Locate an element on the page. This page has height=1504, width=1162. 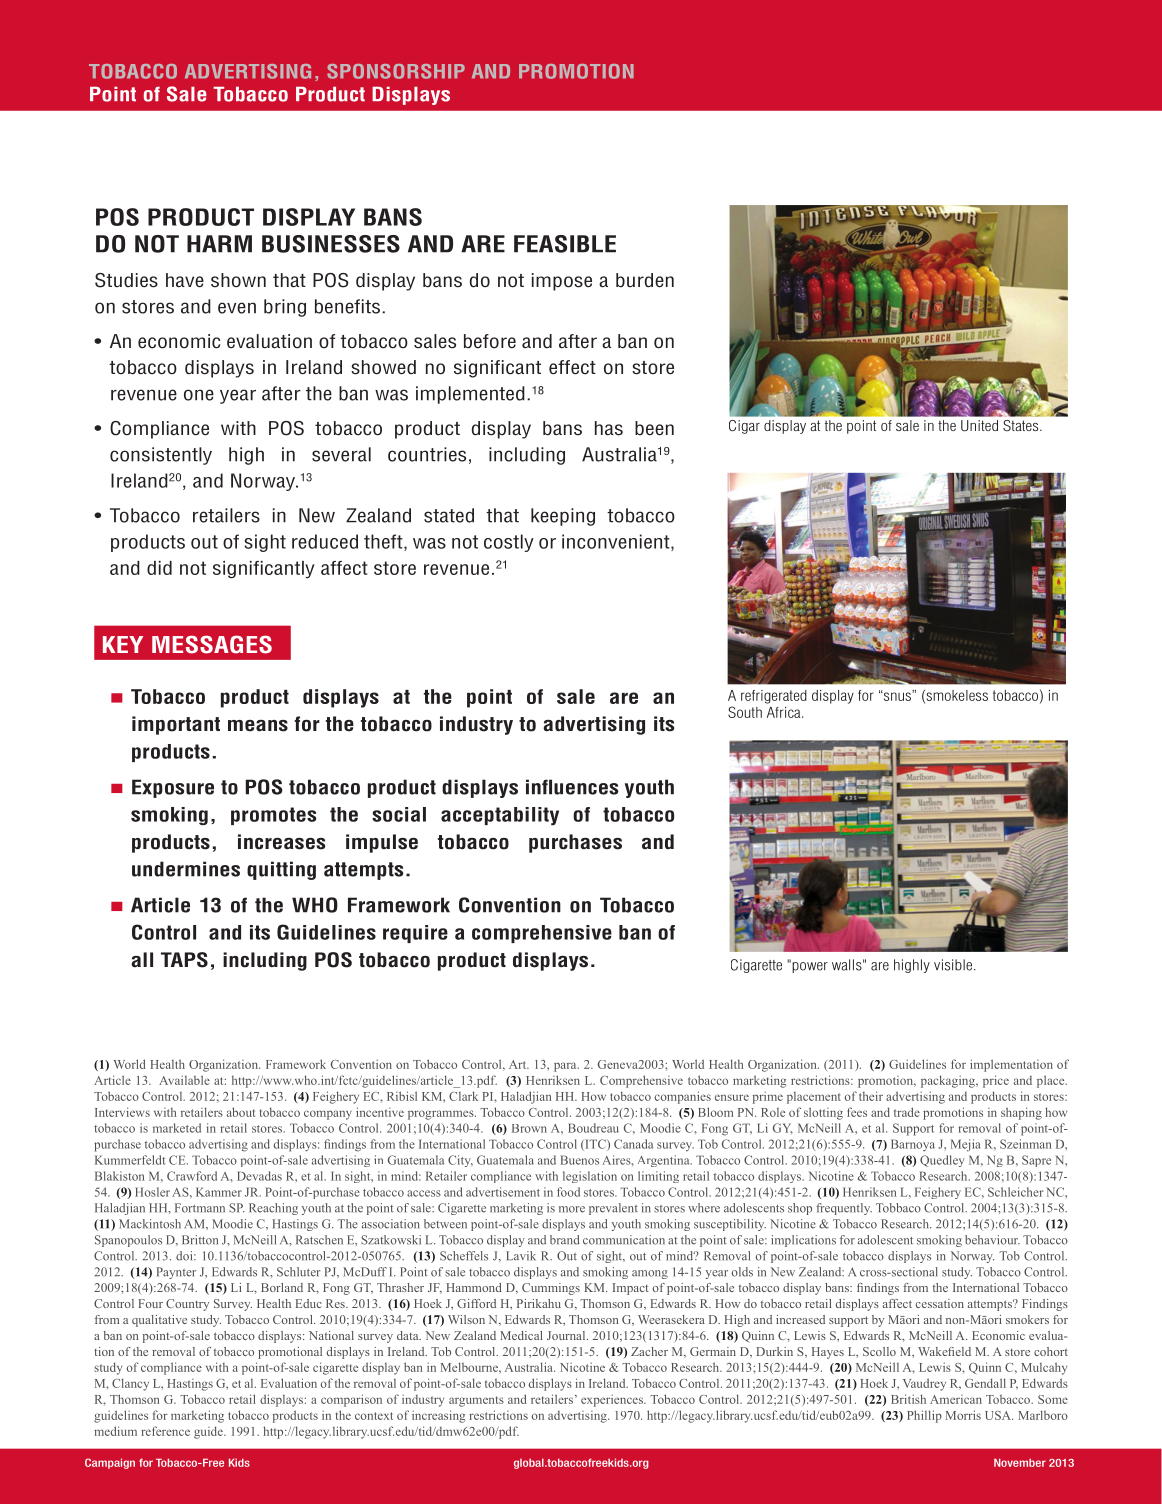
experiences is located at coordinates (613, 1401).
